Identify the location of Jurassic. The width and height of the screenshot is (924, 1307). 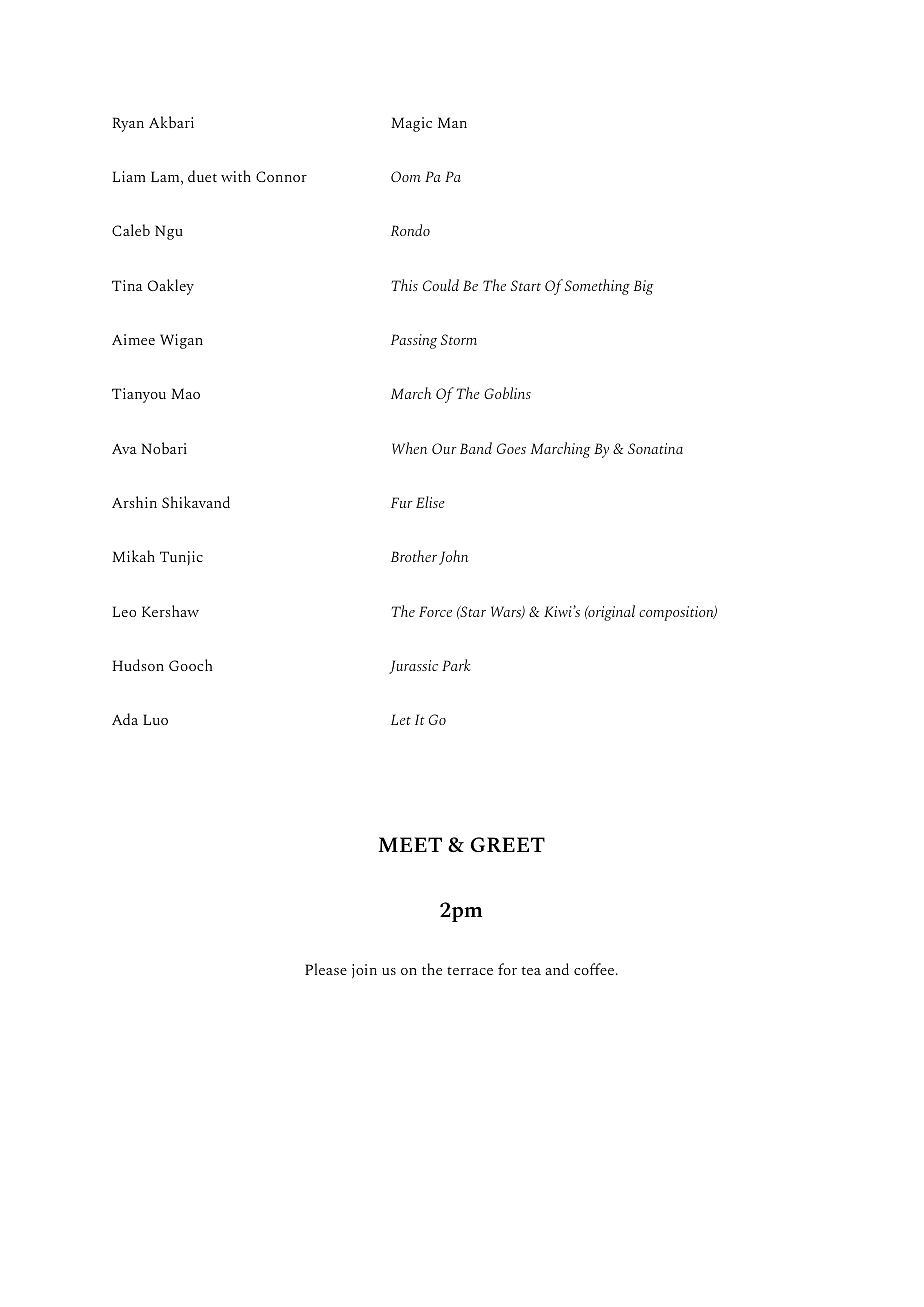
(413, 667).
